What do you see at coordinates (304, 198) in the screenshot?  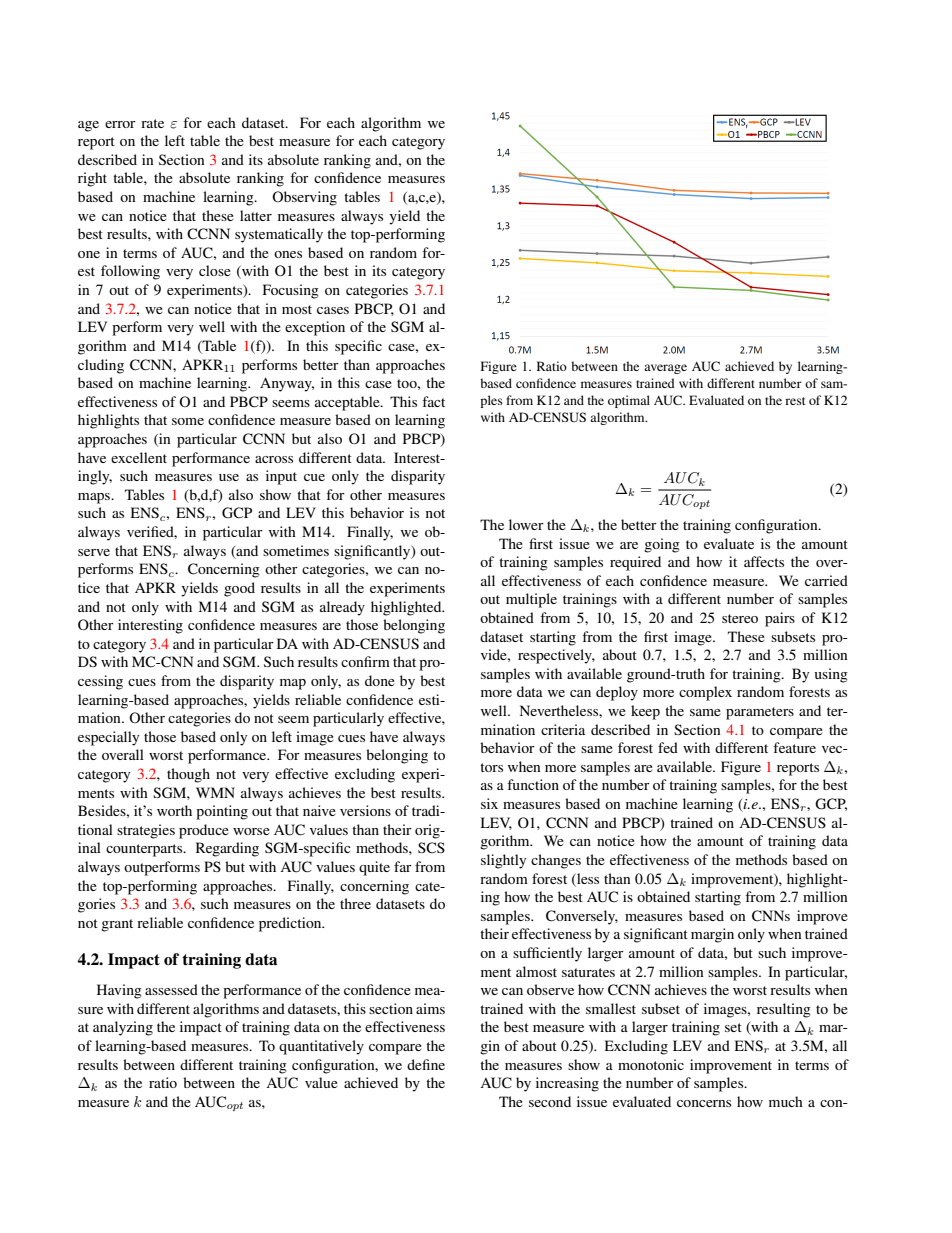 I see `Observing` at bounding box center [304, 198].
